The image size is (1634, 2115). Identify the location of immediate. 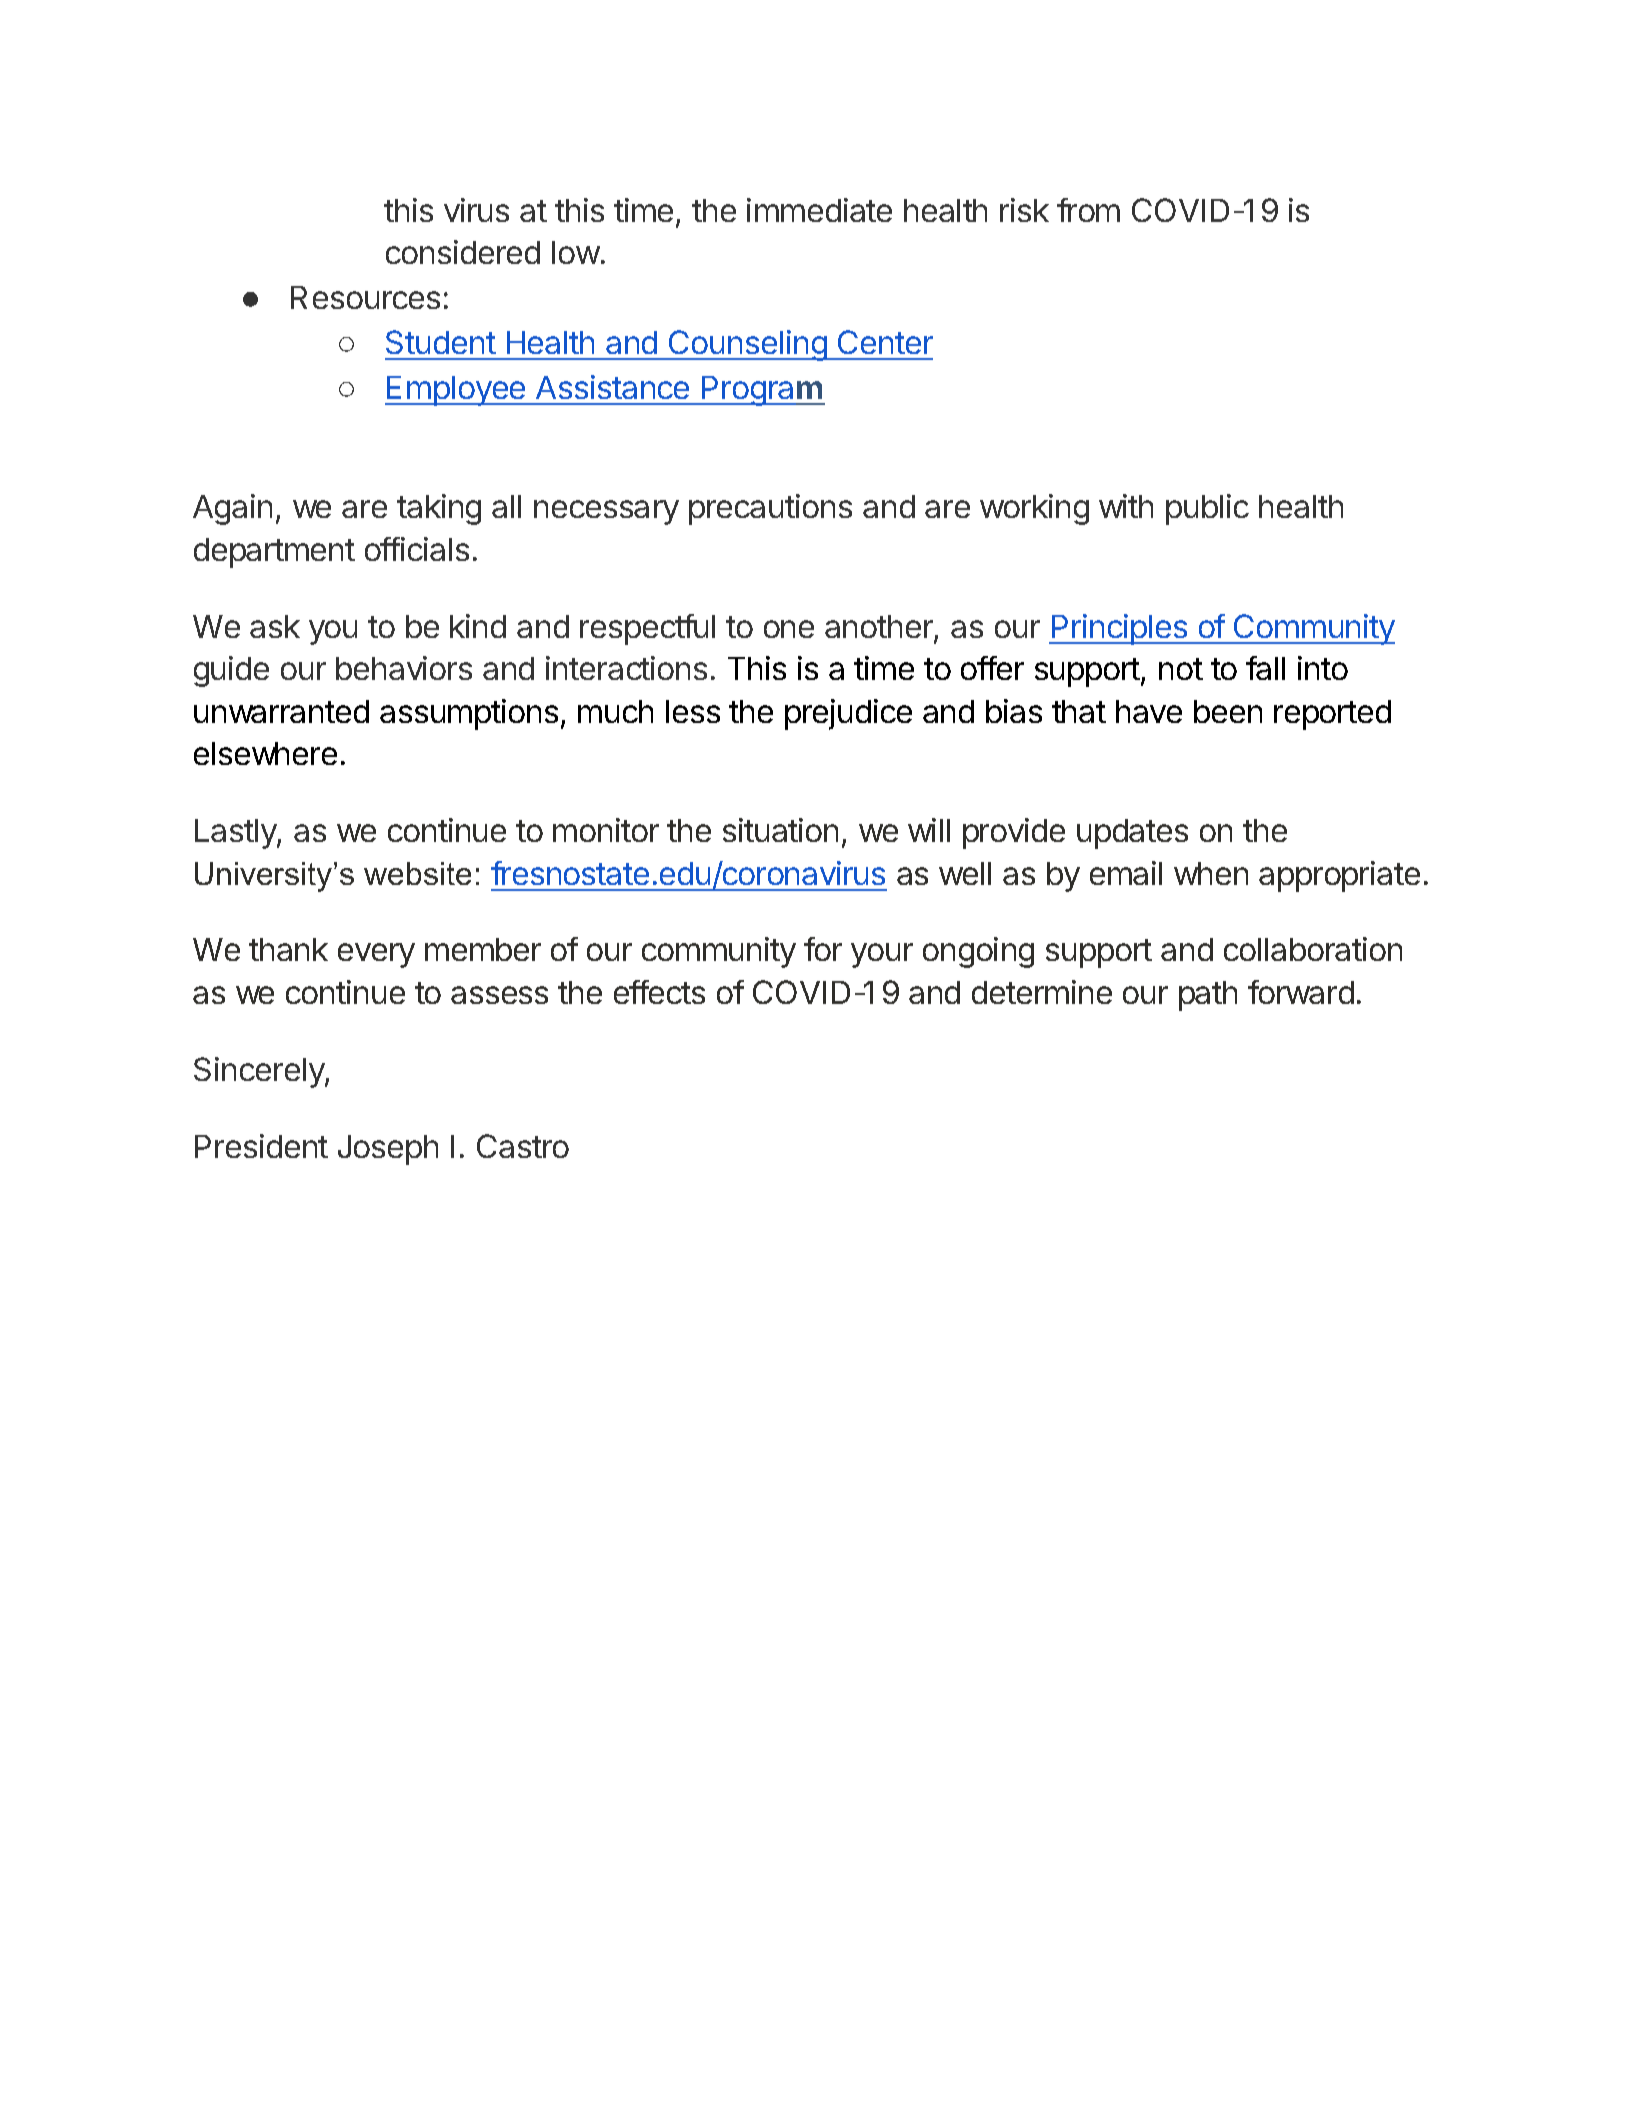
(819, 210).
